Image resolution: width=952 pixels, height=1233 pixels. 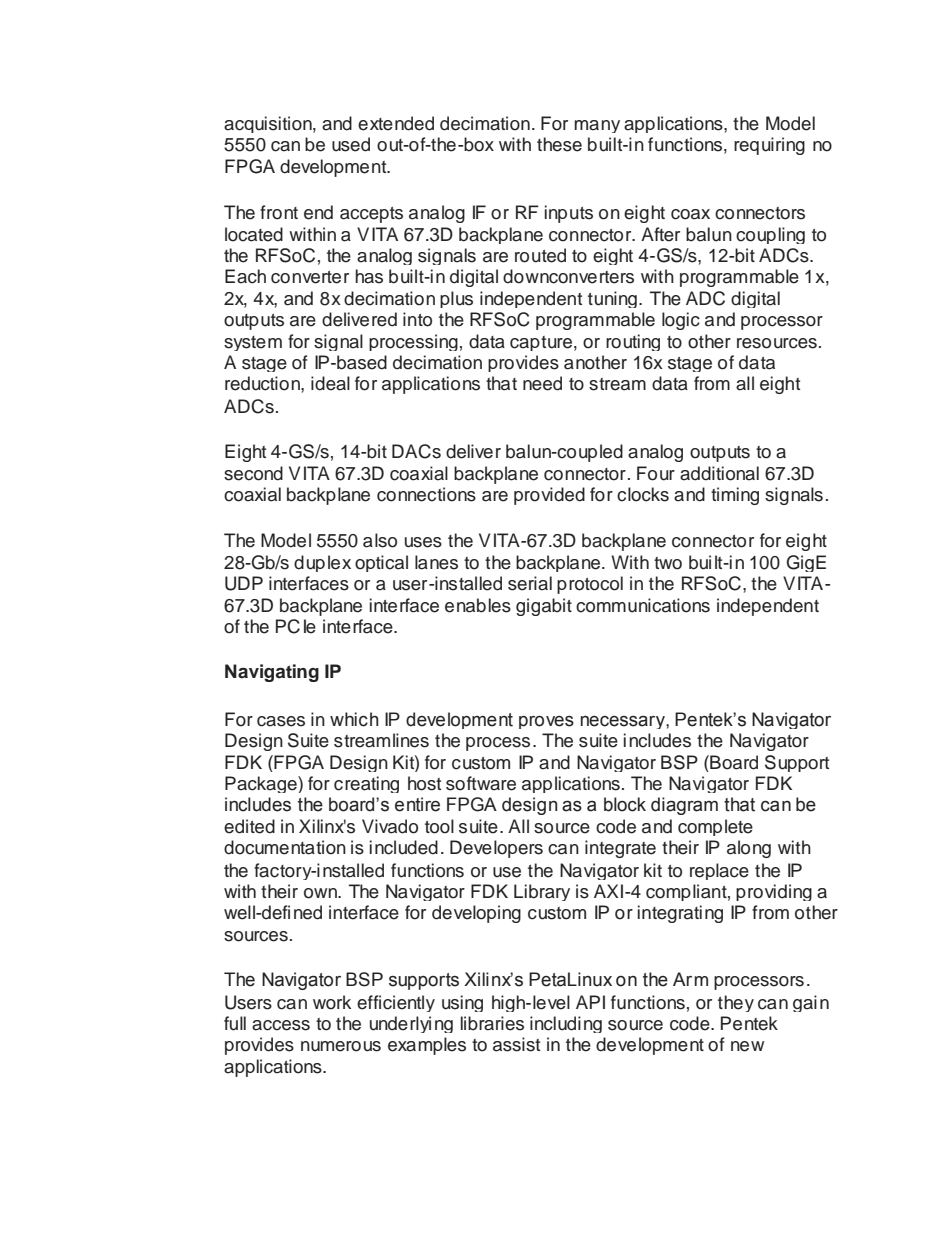 I want to click on libraries, so click(x=492, y=1023).
